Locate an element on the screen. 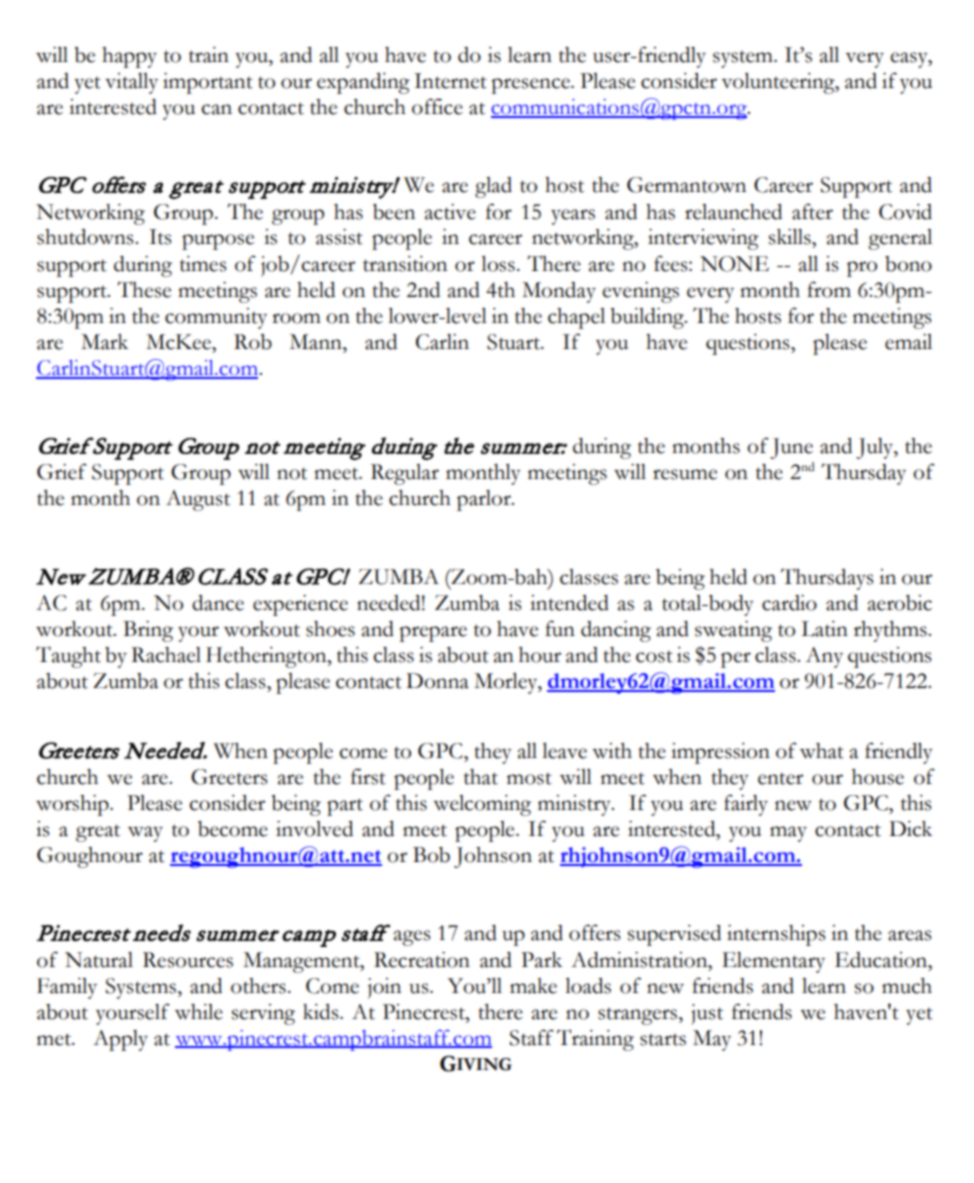 This screenshot has height=1183, width=974. that is located at coordinates (481, 777).
